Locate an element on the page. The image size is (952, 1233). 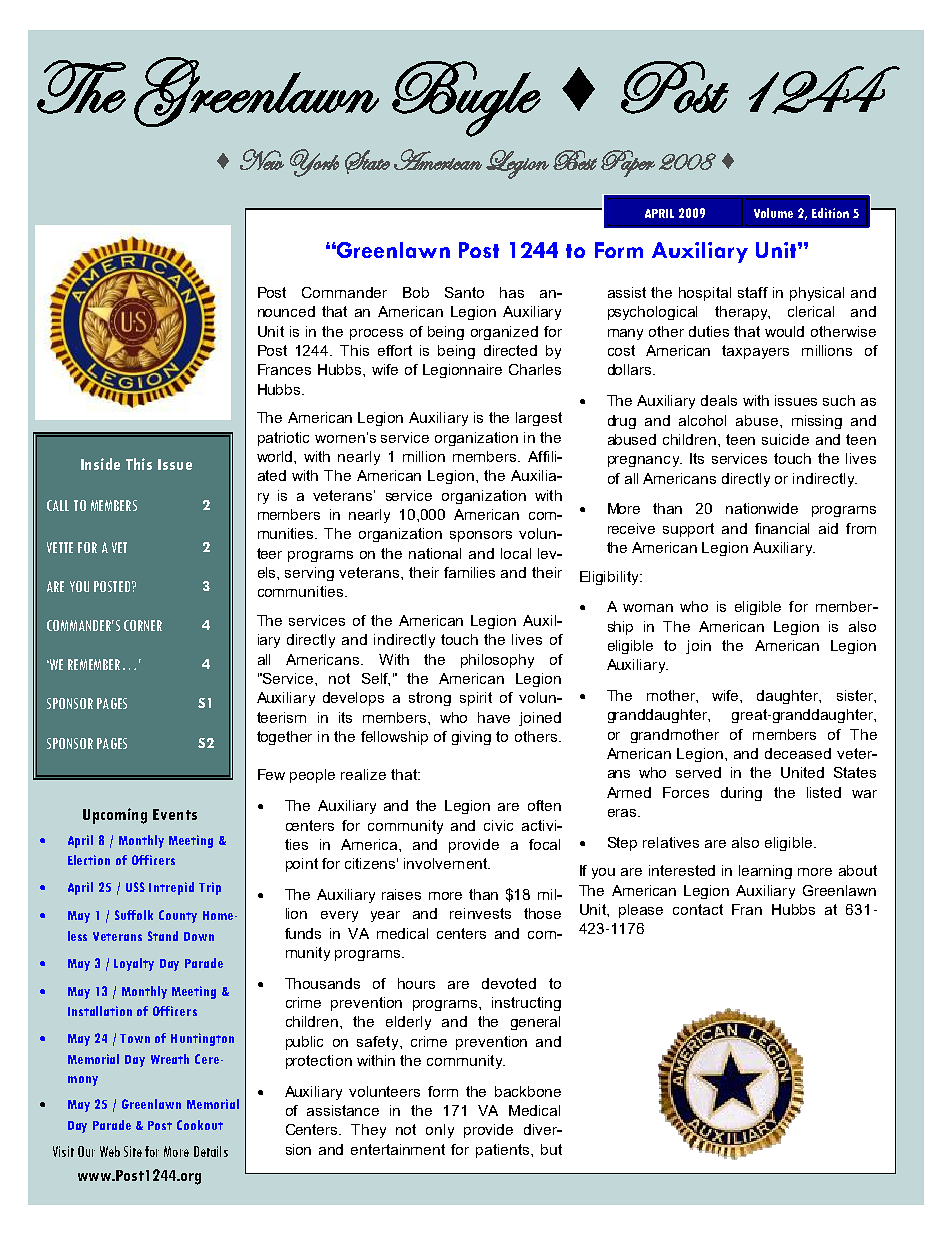
New is located at coordinates (262, 159).
